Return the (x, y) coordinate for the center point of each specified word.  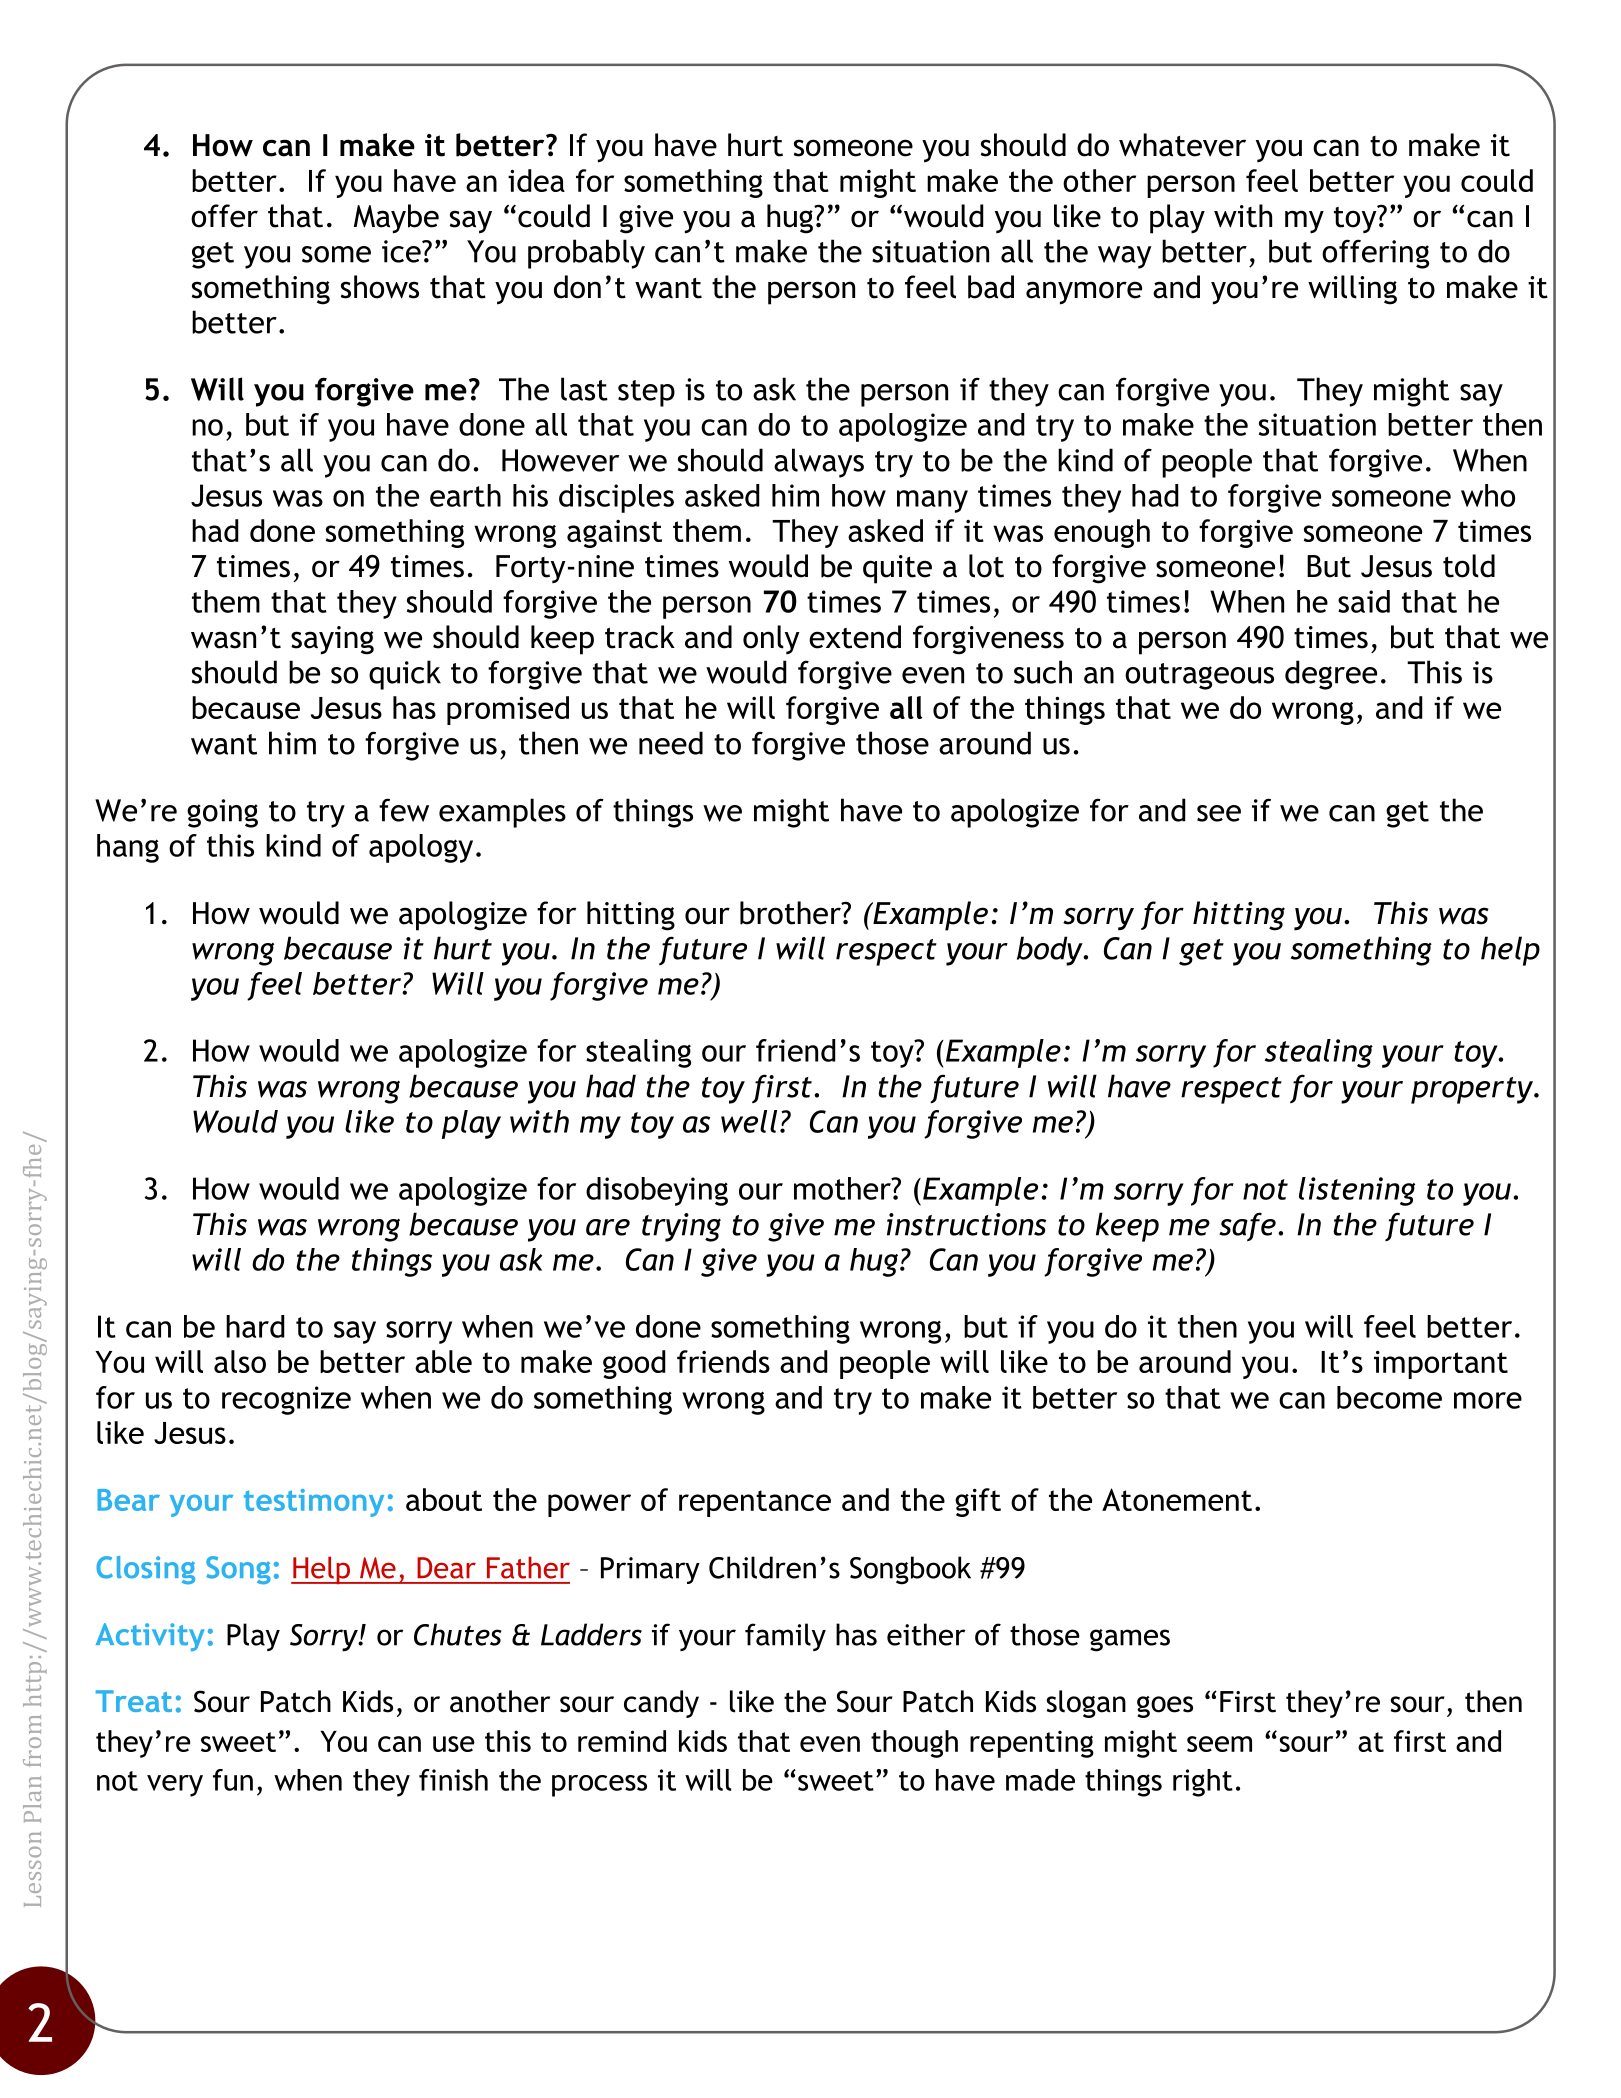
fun (233, 1780)
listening (1357, 1191)
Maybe (396, 219)
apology (421, 848)
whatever (1182, 145)
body (1051, 951)
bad (991, 287)
